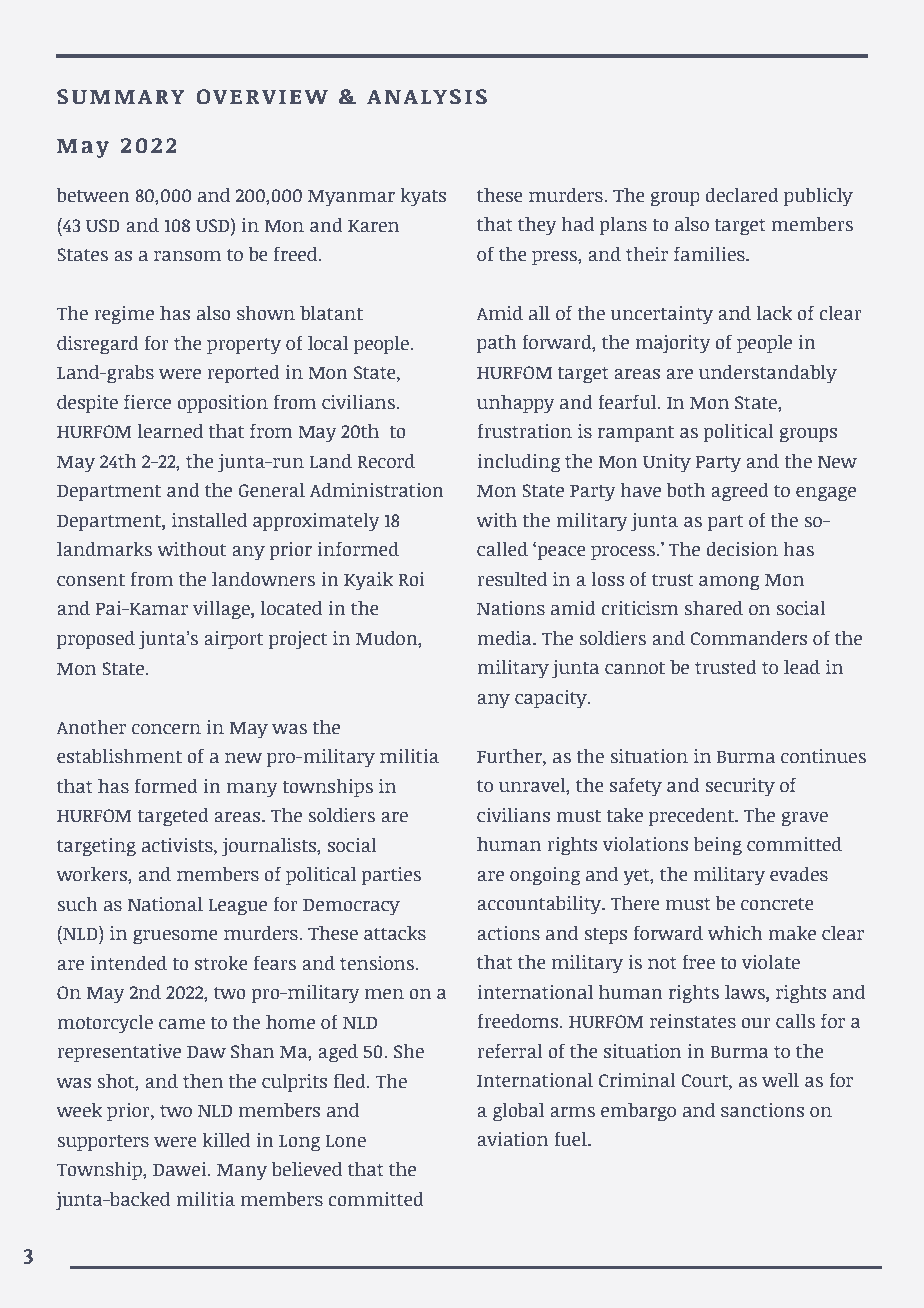  I want to click on decision, so click(742, 549).
